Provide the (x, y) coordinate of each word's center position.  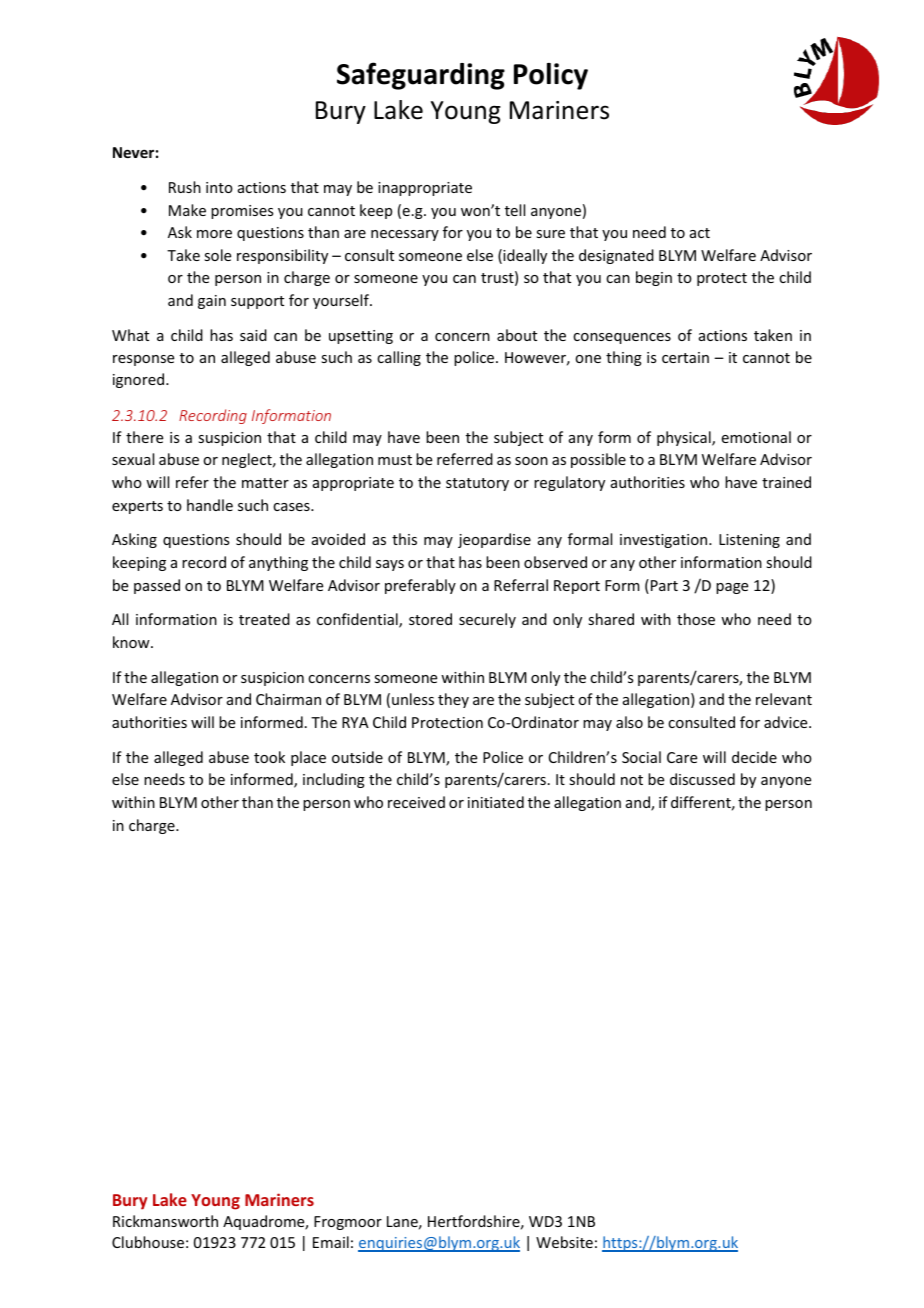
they (453, 700)
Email (331, 1242)
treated (264, 619)
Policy (551, 76)
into (219, 187)
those (696, 619)
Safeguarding (421, 76)
